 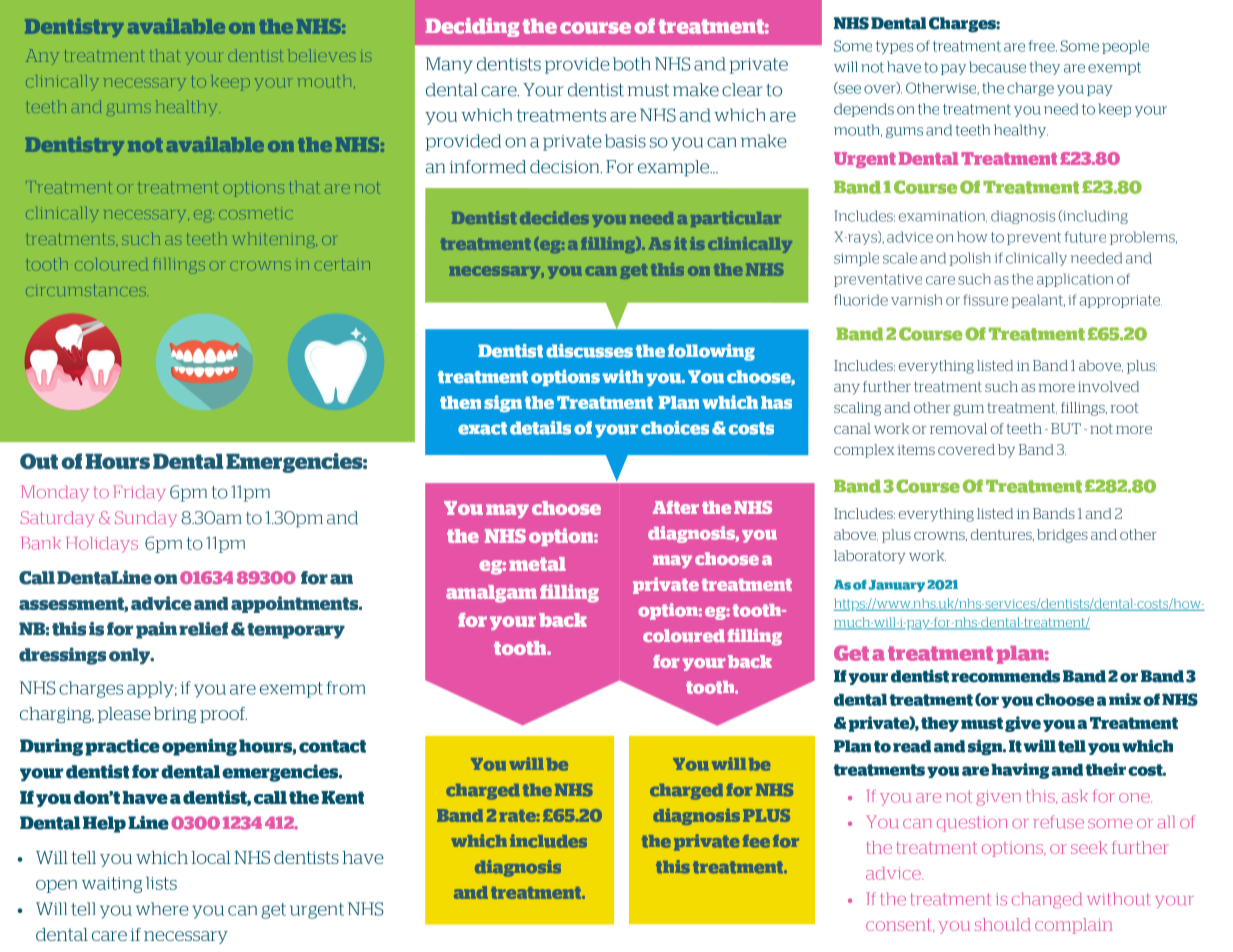 I want to click on After, so click(x=676, y=507).
